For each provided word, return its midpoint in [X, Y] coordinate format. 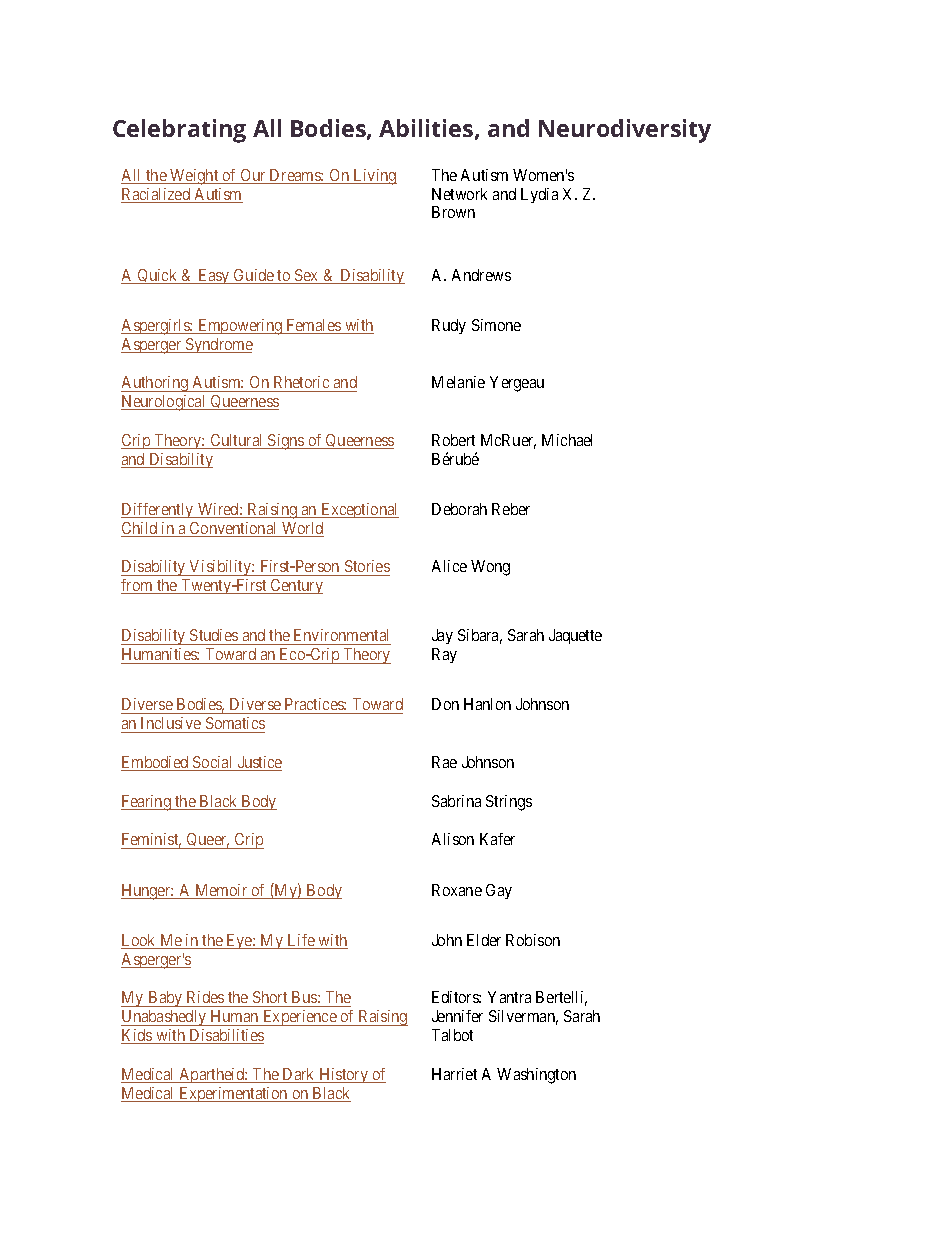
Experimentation [233, 1094]
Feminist [151, 840]
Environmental [341, 635]
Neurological [165, 403]
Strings [509, 803]
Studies [214, 635]
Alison [453, 839]
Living [374, 177]
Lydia [539, 195]
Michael [567, 440]
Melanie [458, 382]
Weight [194, 177]
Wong [490, 568]
